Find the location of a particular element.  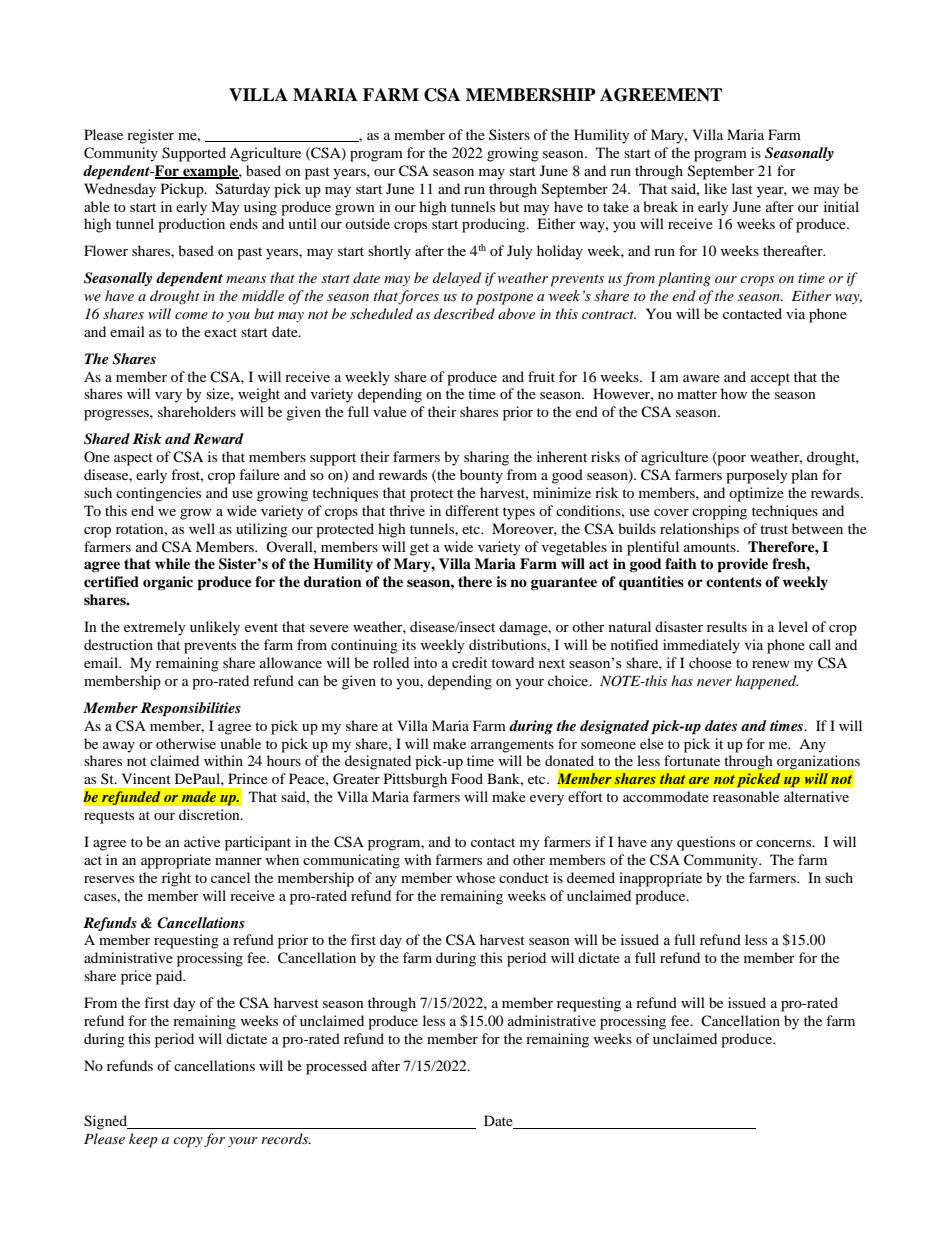

copy is located at coordinates (188, 1142).
